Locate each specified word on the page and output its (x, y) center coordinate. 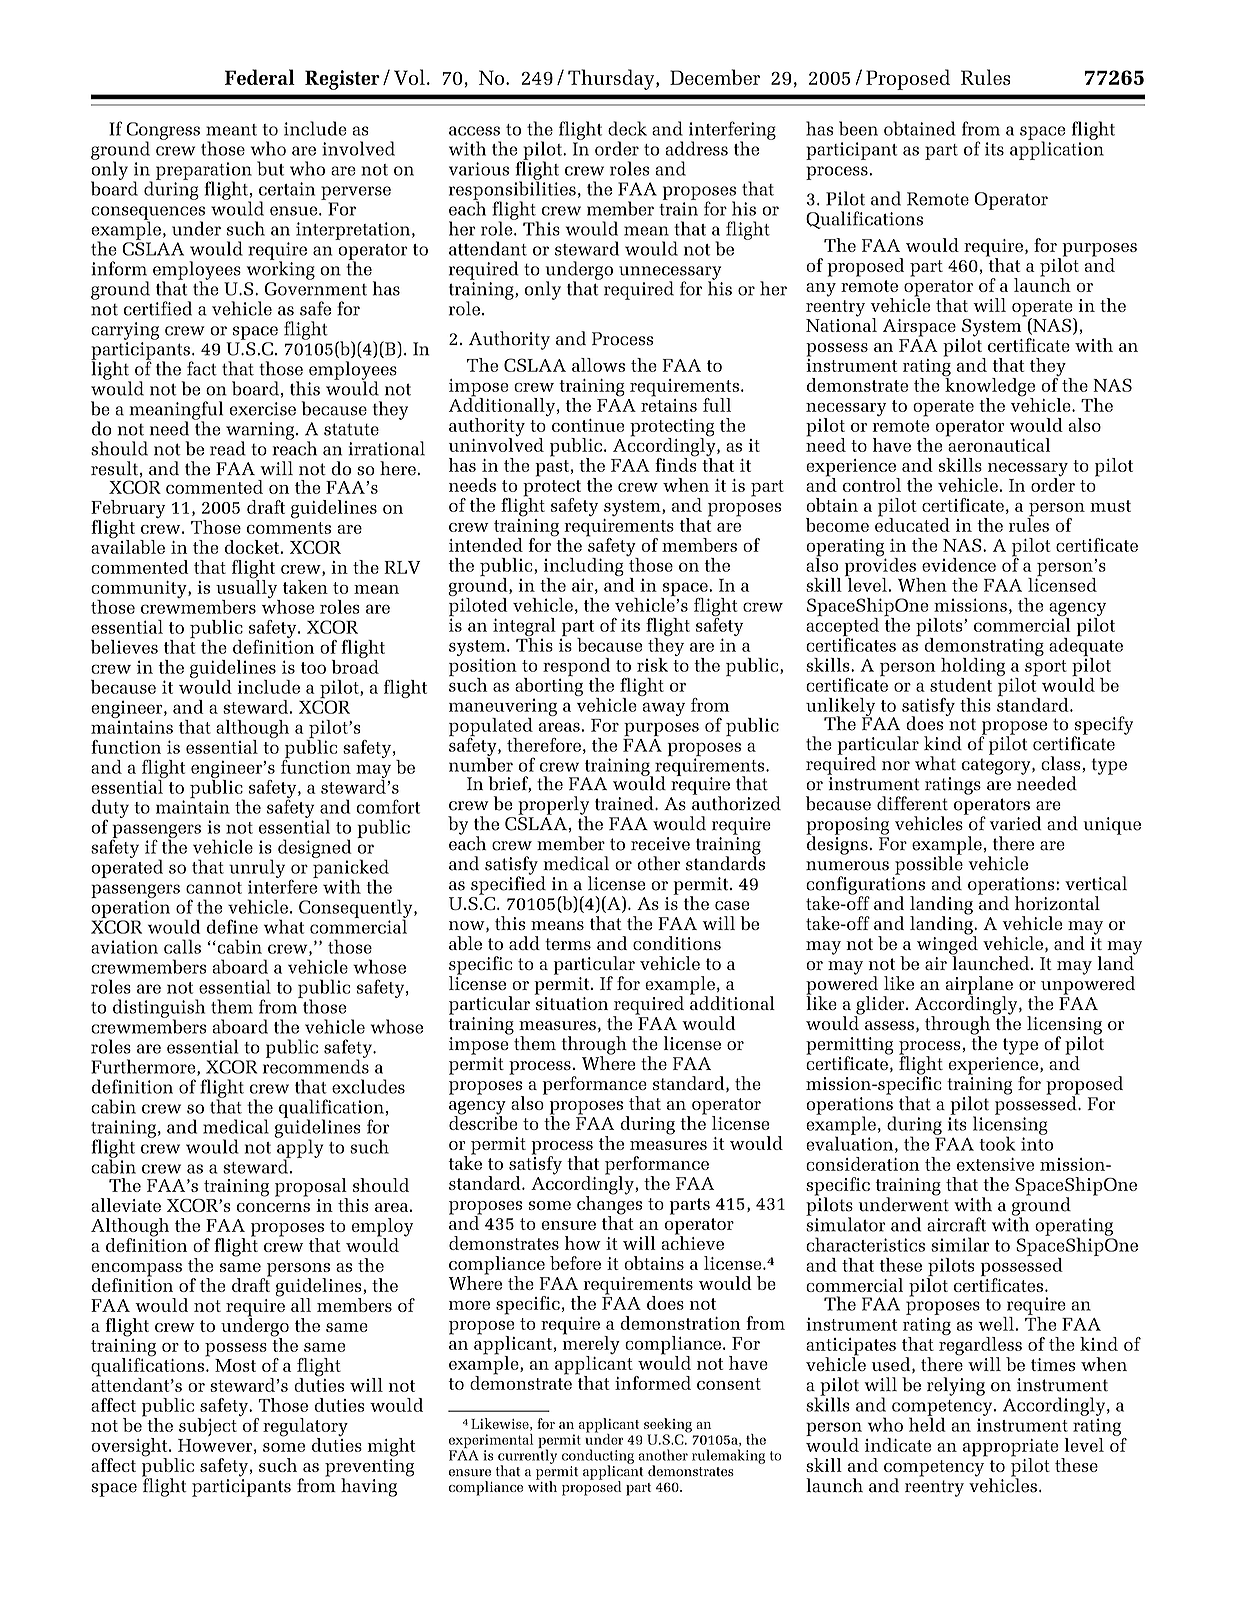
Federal (260, 77)
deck (627, 128)
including (584, 568)
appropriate (1010, 1449)
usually (248, 589)
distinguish (159, 1009)
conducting (598, 1457)
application (1057, 149)
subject (208, 1427)
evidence (959, 565)
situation (572, 1003)
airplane (979, 986)
